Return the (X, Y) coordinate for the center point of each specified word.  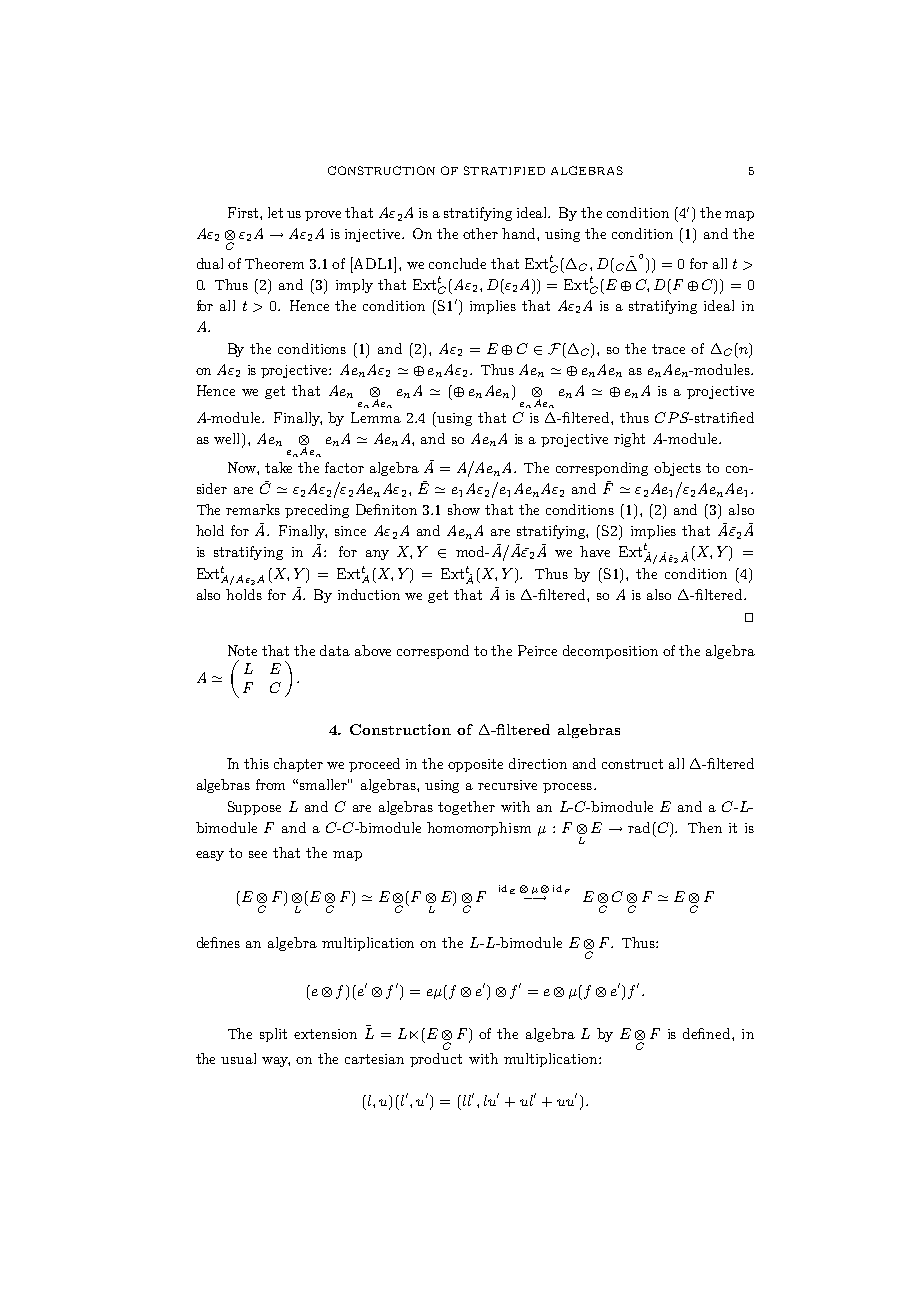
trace (668, 349)
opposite (475, 765)
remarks (253, 509)
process (567, 788)
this (256, 763)
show (464, 509)
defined (708, 1033)
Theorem (274, 263)
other (480, 233)
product (436, 1060)
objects (677, 469)
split (273, 1035)
